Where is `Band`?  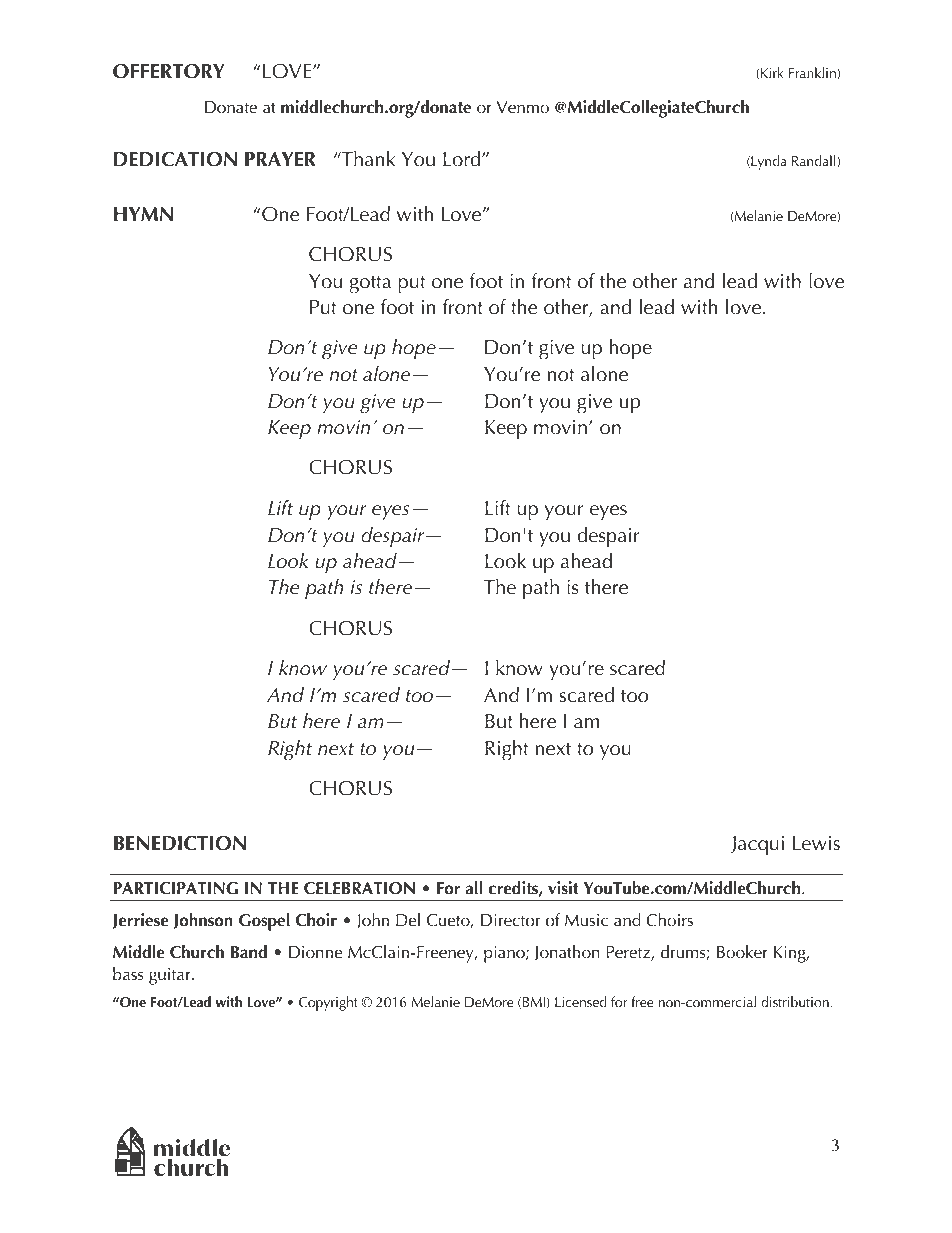
Band is located at coordinates (249, 952).
